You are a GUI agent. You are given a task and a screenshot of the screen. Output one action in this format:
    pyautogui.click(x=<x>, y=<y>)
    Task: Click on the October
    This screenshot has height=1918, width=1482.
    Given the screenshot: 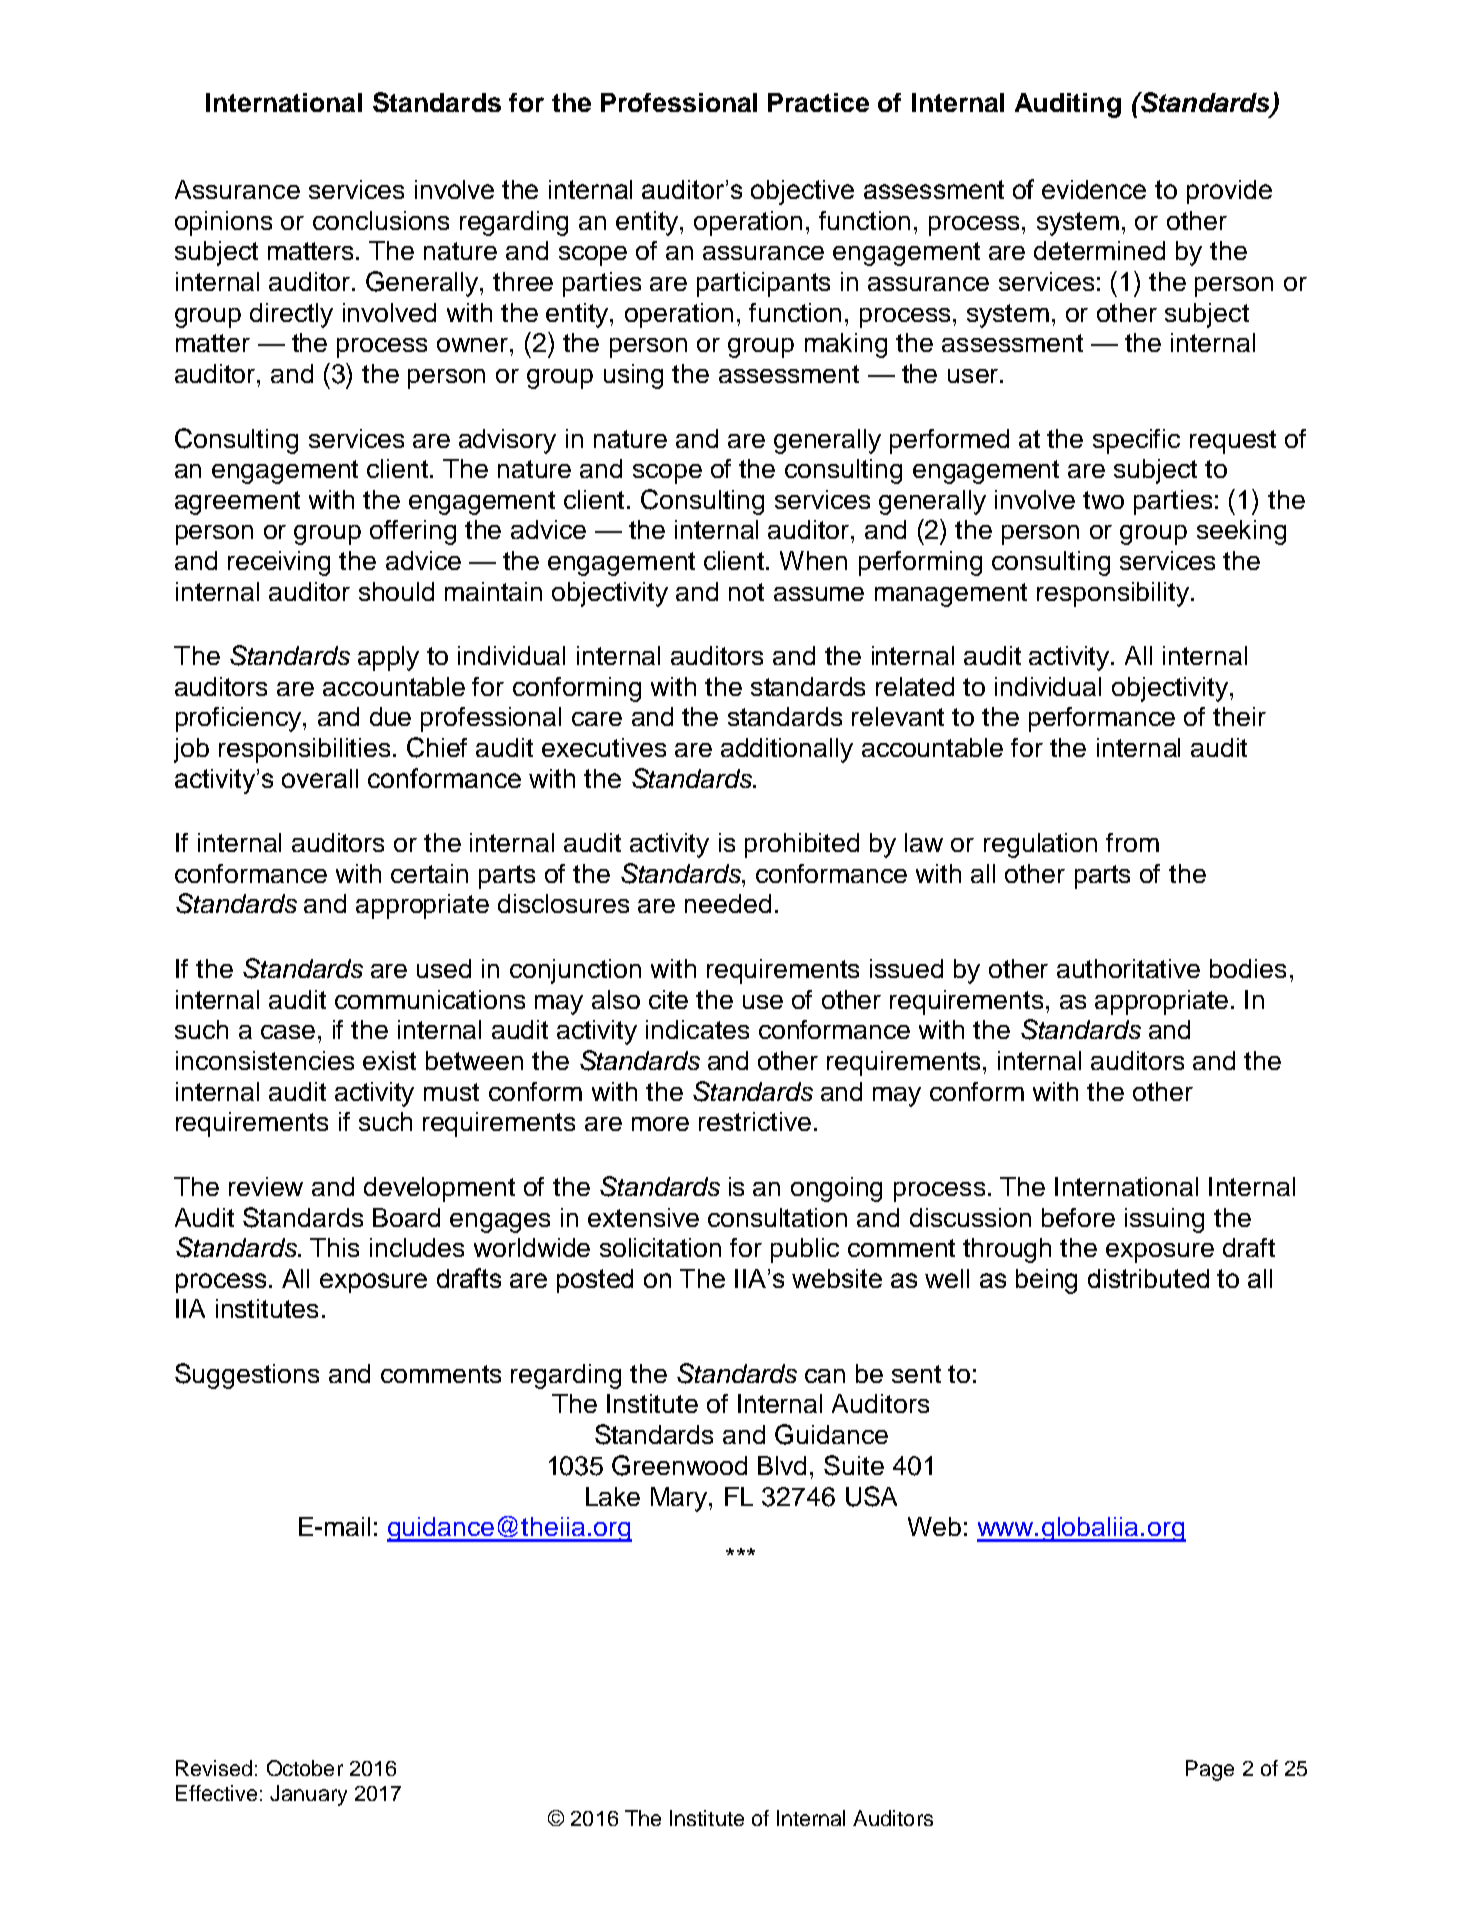 What is the action you would take?
    pyautogui.click(x=305, y=1768)
